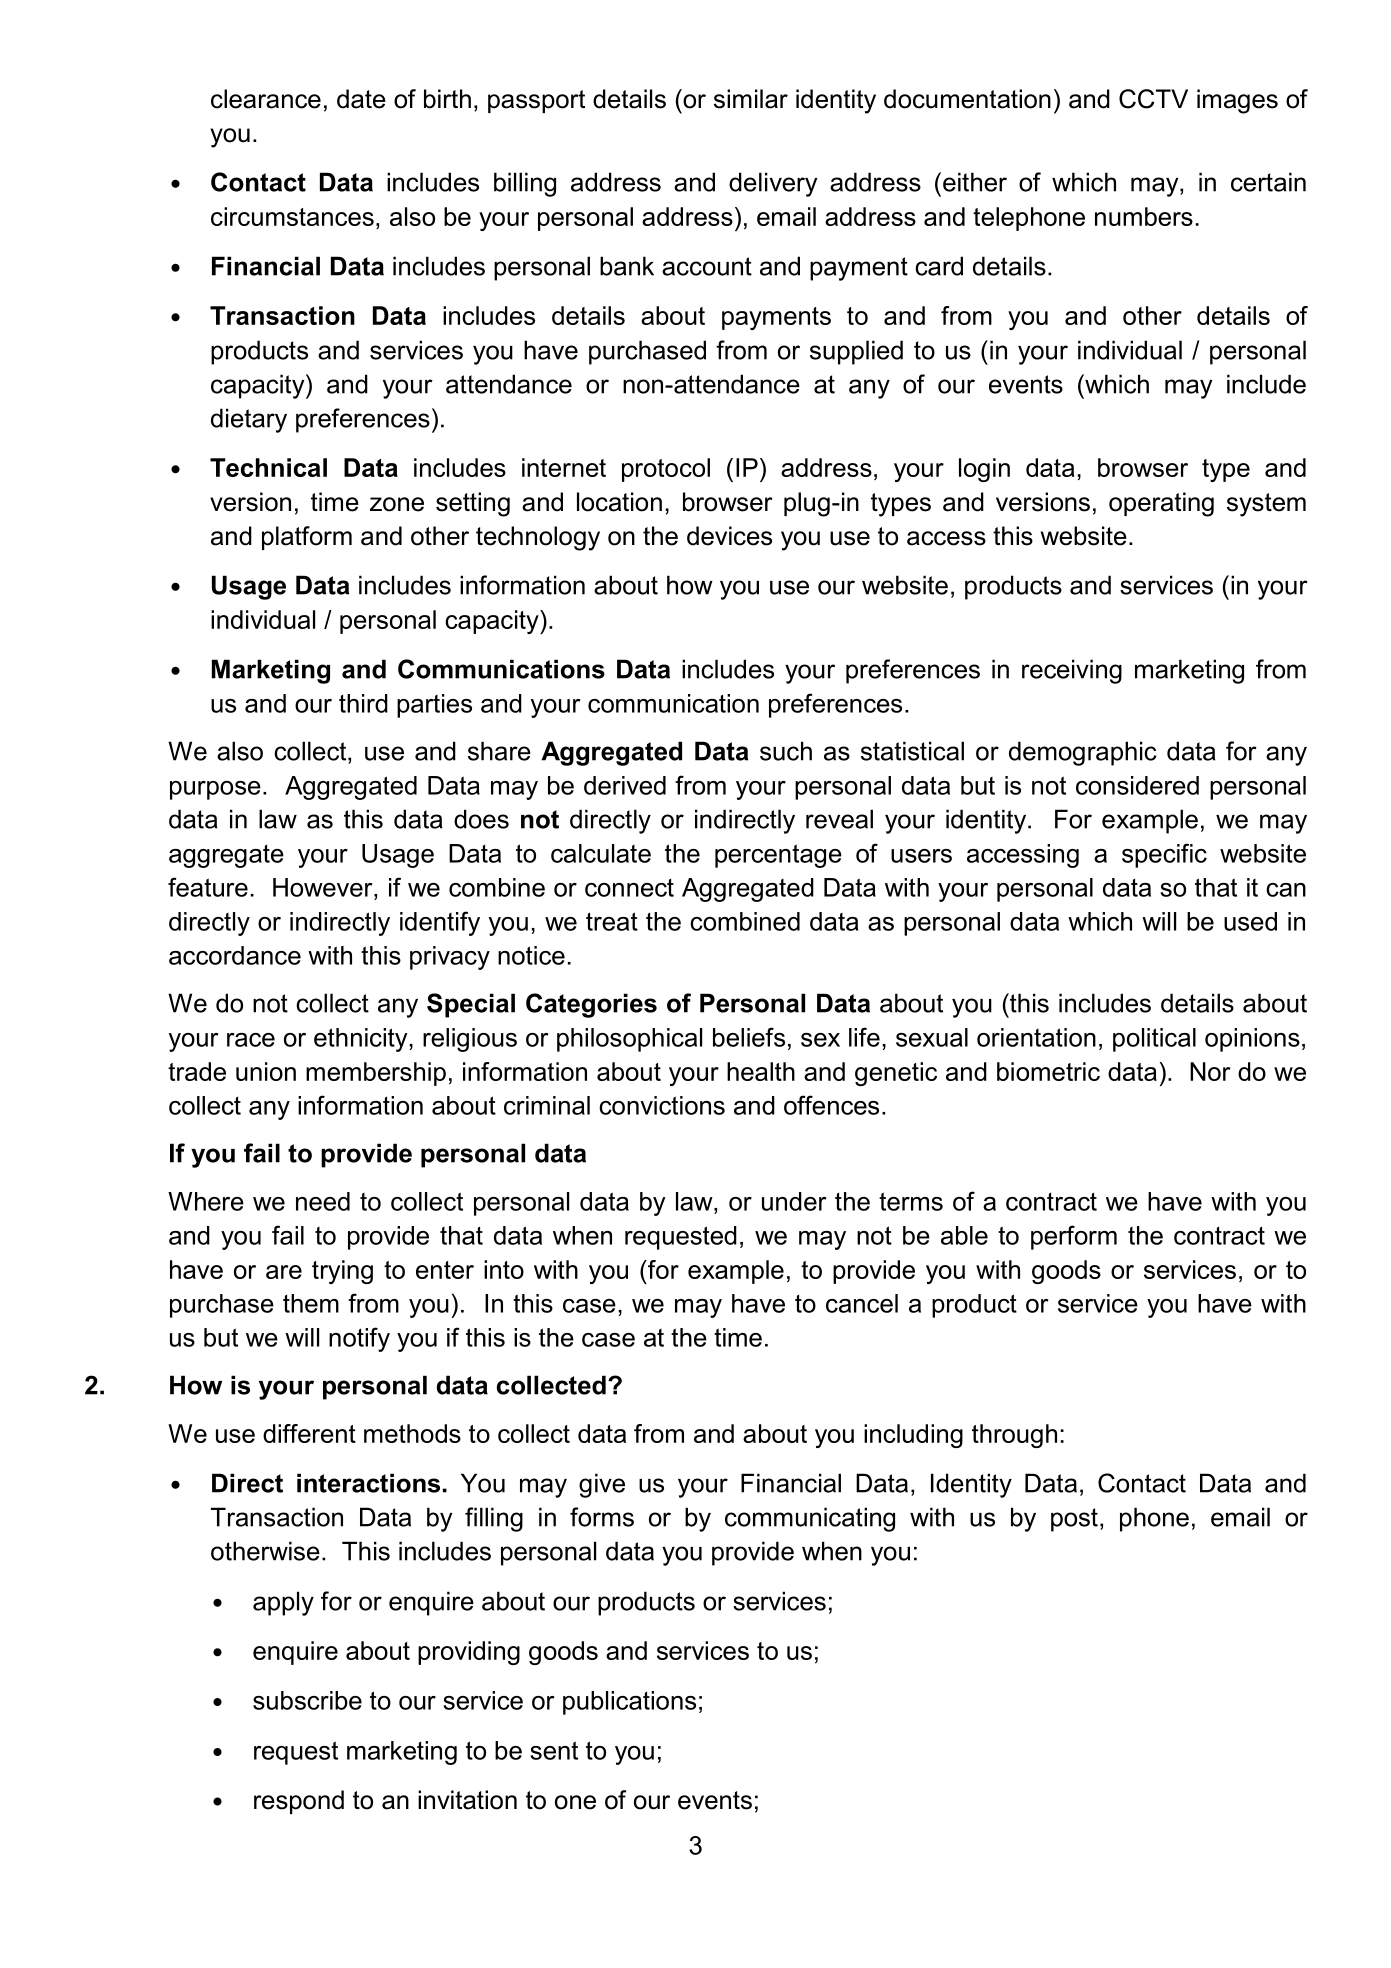  What do you see at coordinates (749, 1037) in the screenshot?
I see `beliefs` at bounding box center [749, 1037].
